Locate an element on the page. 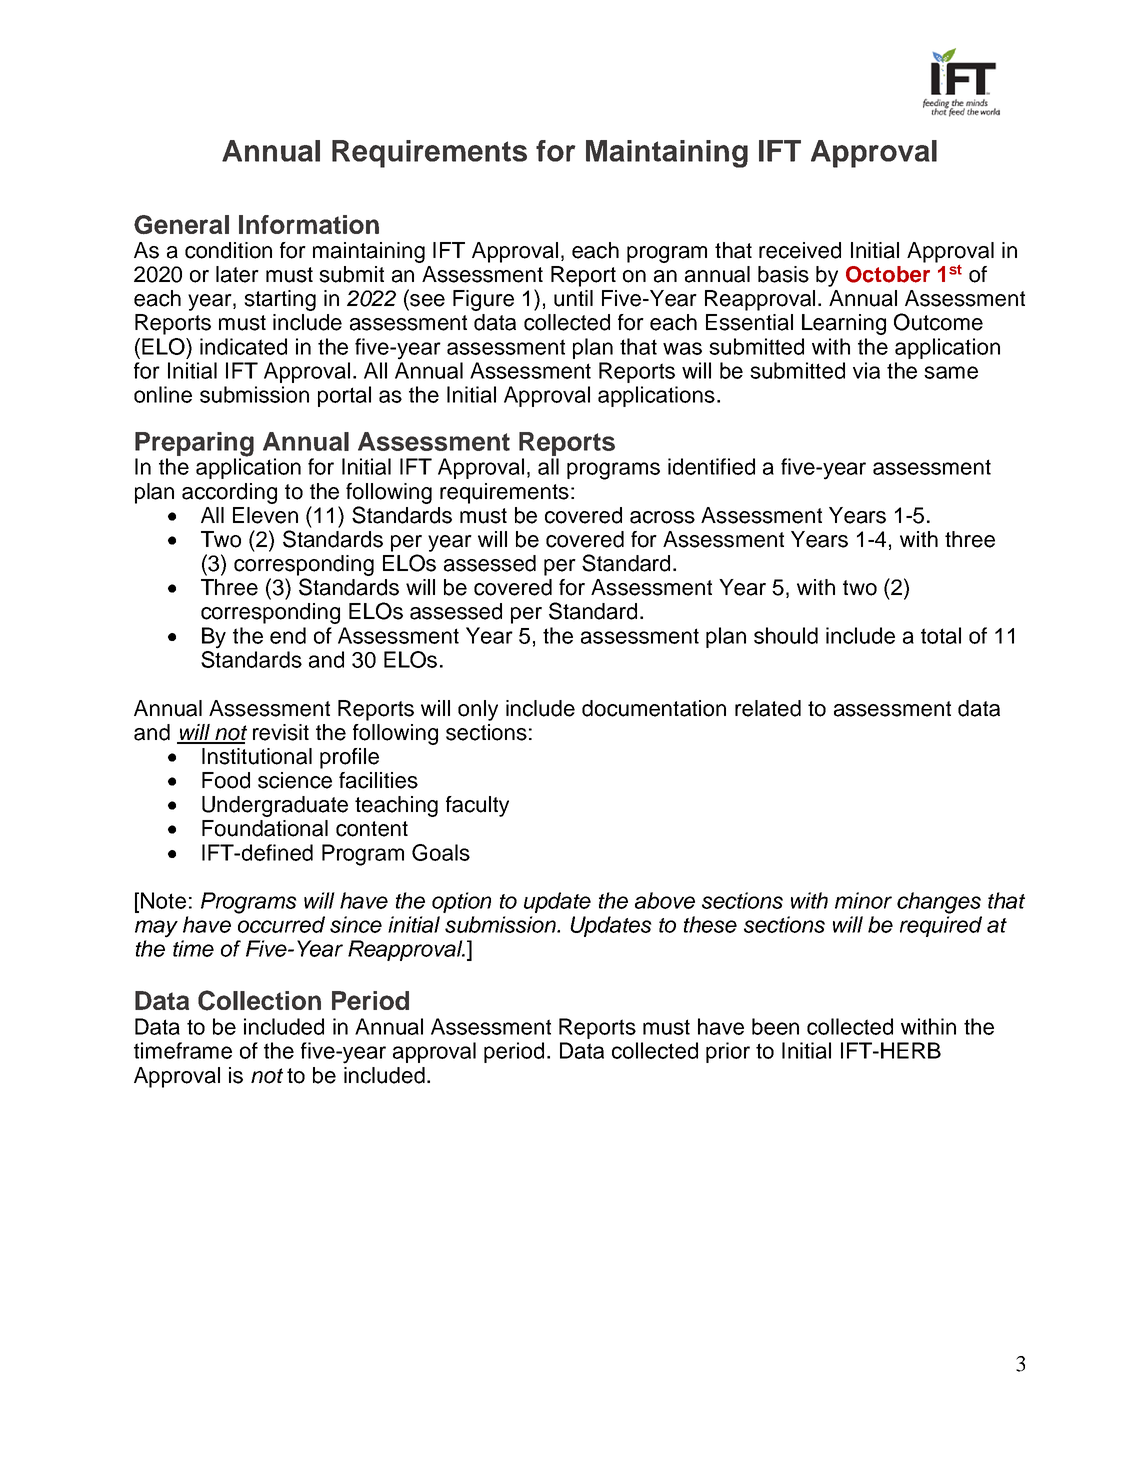 Image resolution: width=1135 pixels, height=1468 pixels. condition is located at coordinates (228, 250).
